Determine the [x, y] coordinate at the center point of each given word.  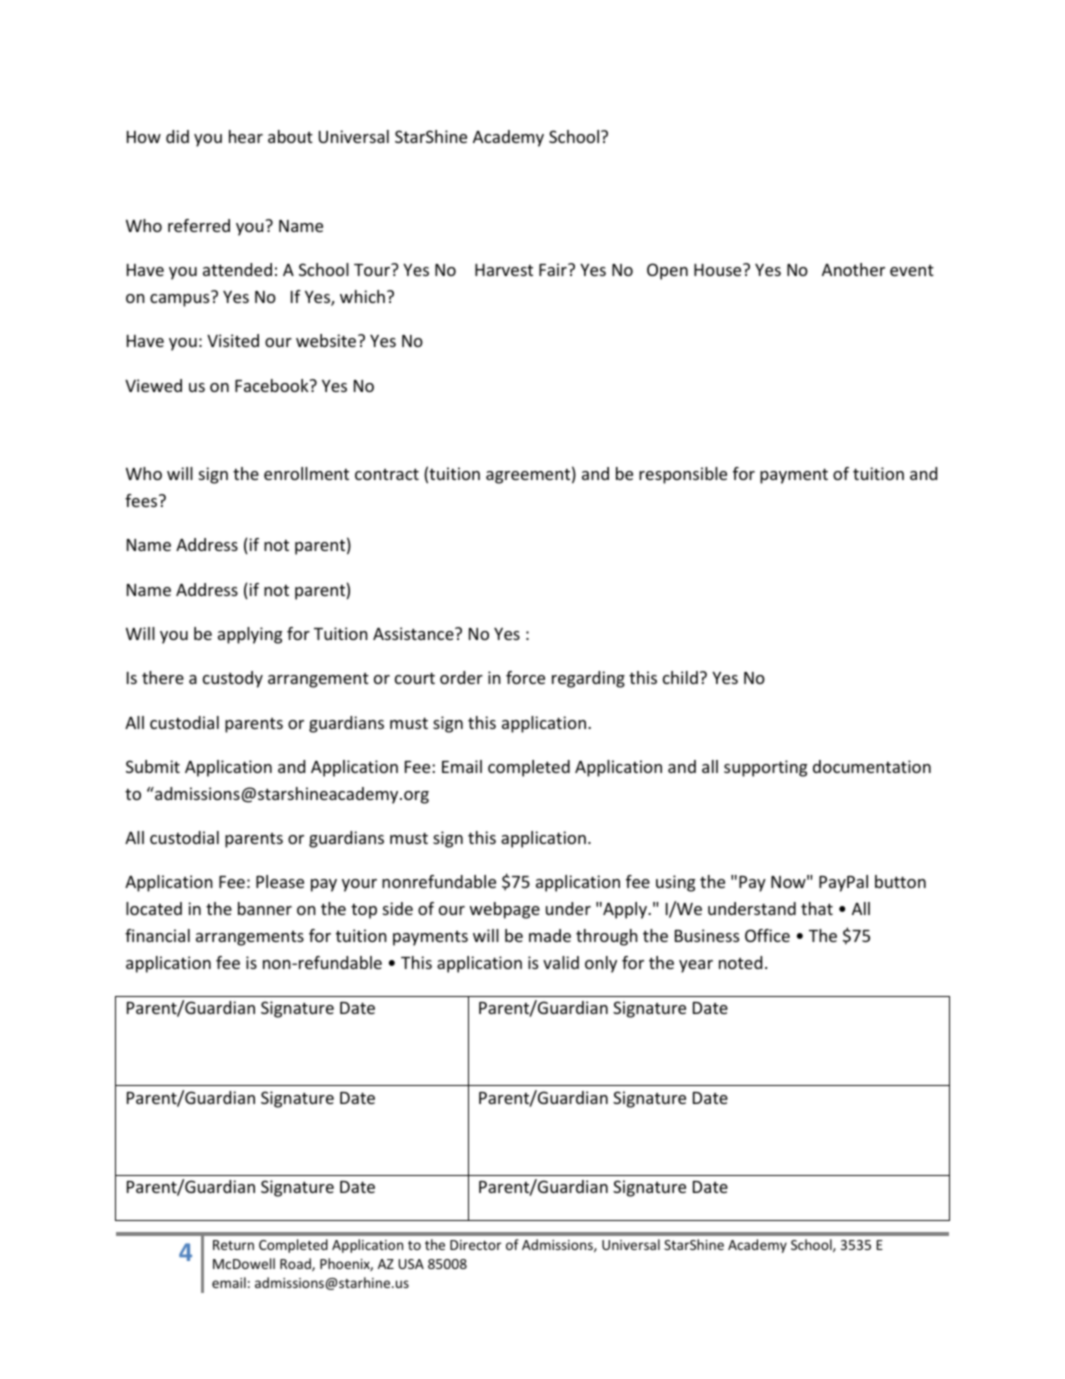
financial [157, 935]
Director [475, 1245]
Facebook [273, 385]
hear [246, 136]
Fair [554, 269]
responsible [683, 475]
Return [233, 1245]
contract [387, 474]
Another [853, 269]
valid [561, 962]
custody [233, 679]
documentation [872, 766]
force [525, 677]
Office [767, 935]
